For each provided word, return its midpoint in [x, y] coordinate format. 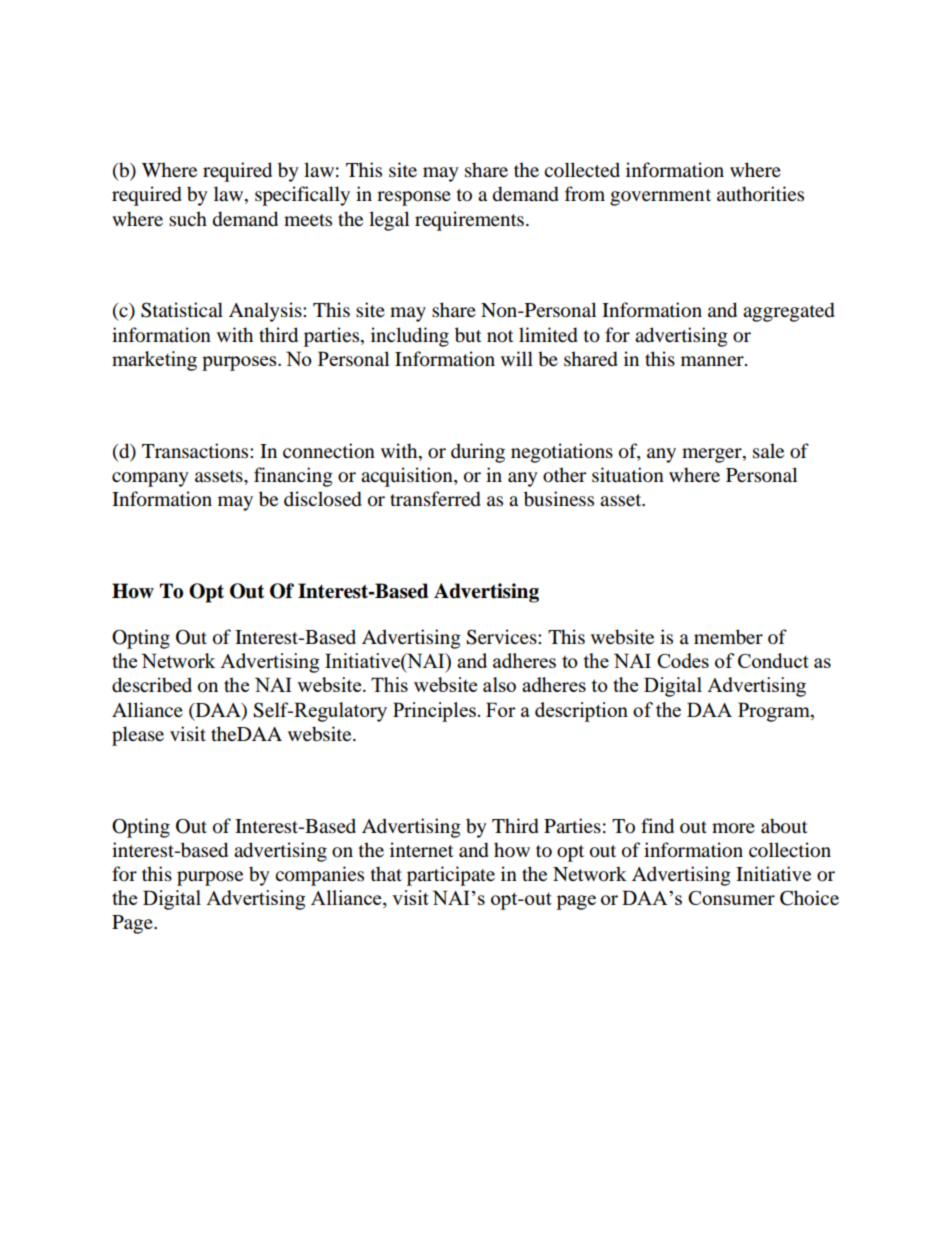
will [517, 358]
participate [451, 876]
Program [775, 712]
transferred [435, 499]
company [150, 479]
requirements [469, 221]
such [188, 219]
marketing [154, 361]
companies [319, 876]
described [152, 685]
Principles [434, 712]
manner [713, 361]
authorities [760, 194]
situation [628, 475]
